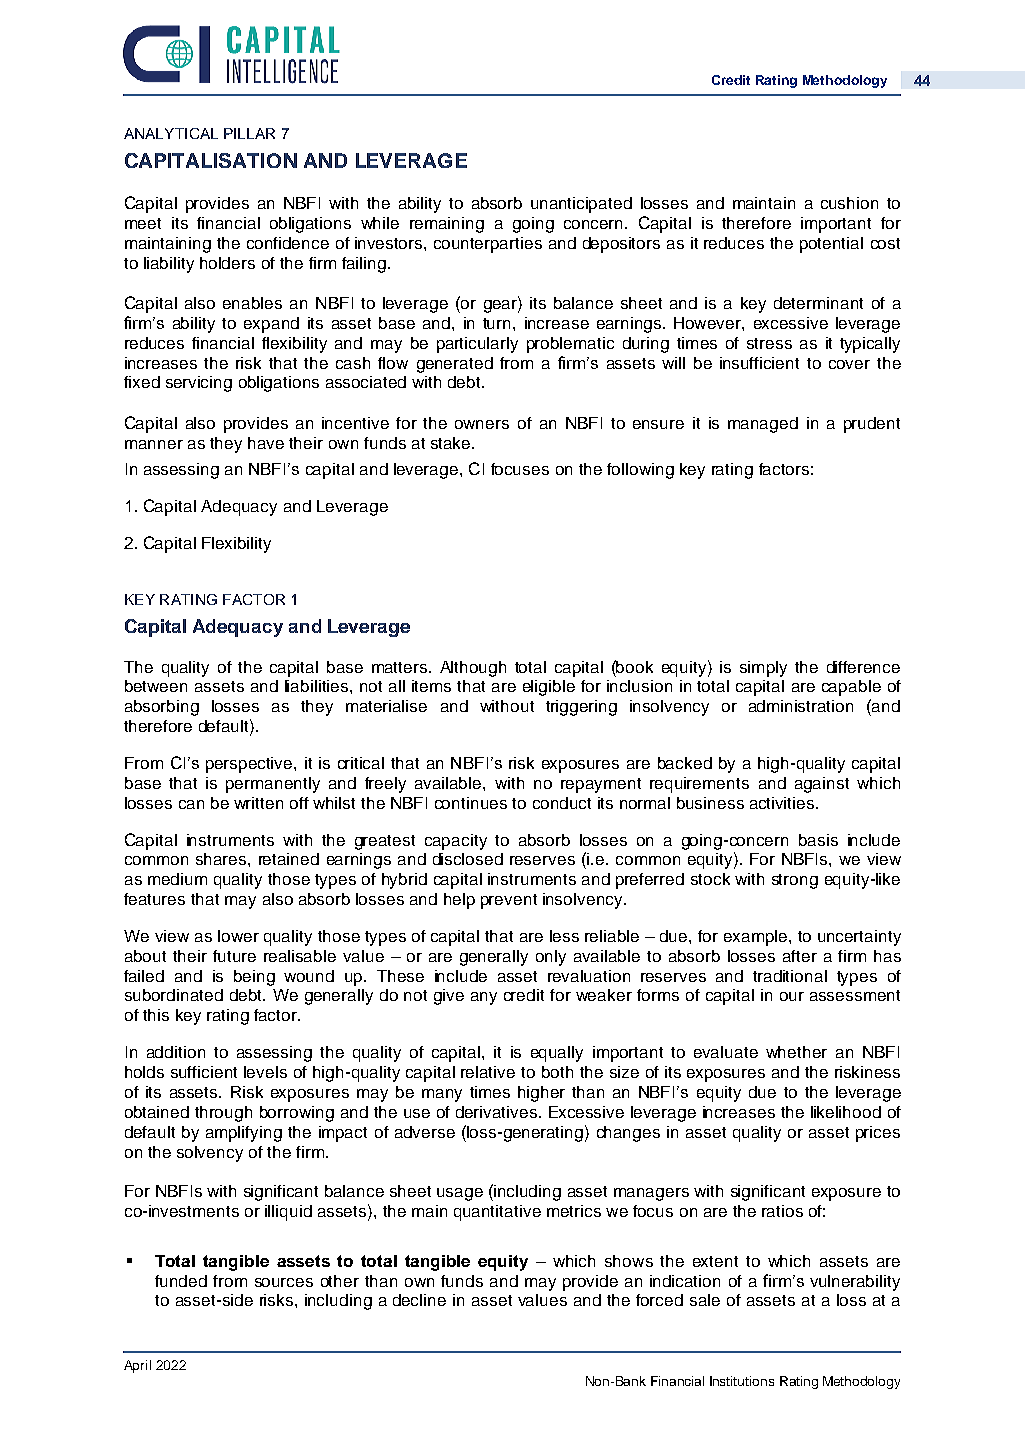 Image resolution: width=1025 pixels, height=1450 pixels. Describe the element at coordinates (249, 133) in the screenshot. I see `PILLAR` at that location.
